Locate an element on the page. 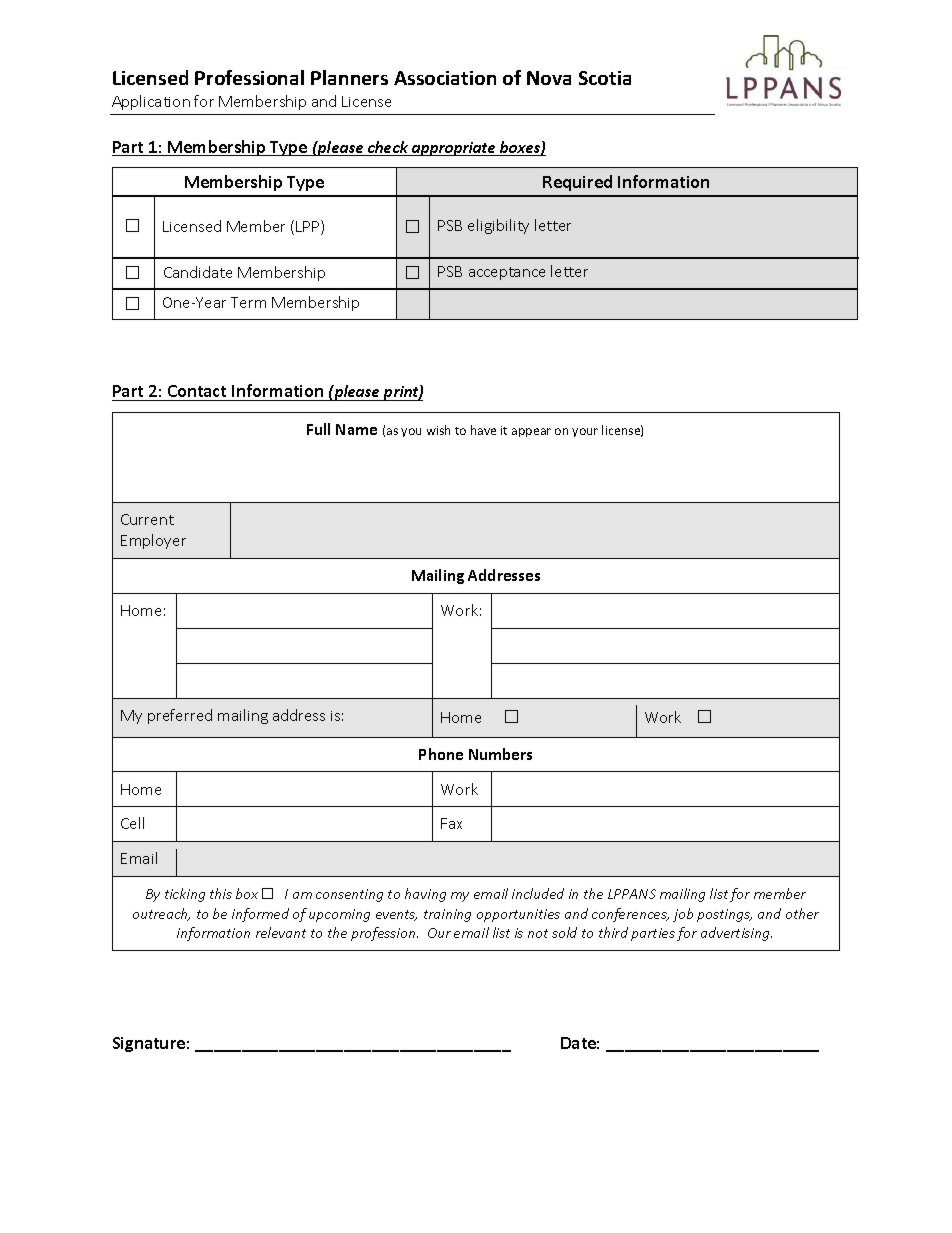  Application is located at coordinates (151, 102).
